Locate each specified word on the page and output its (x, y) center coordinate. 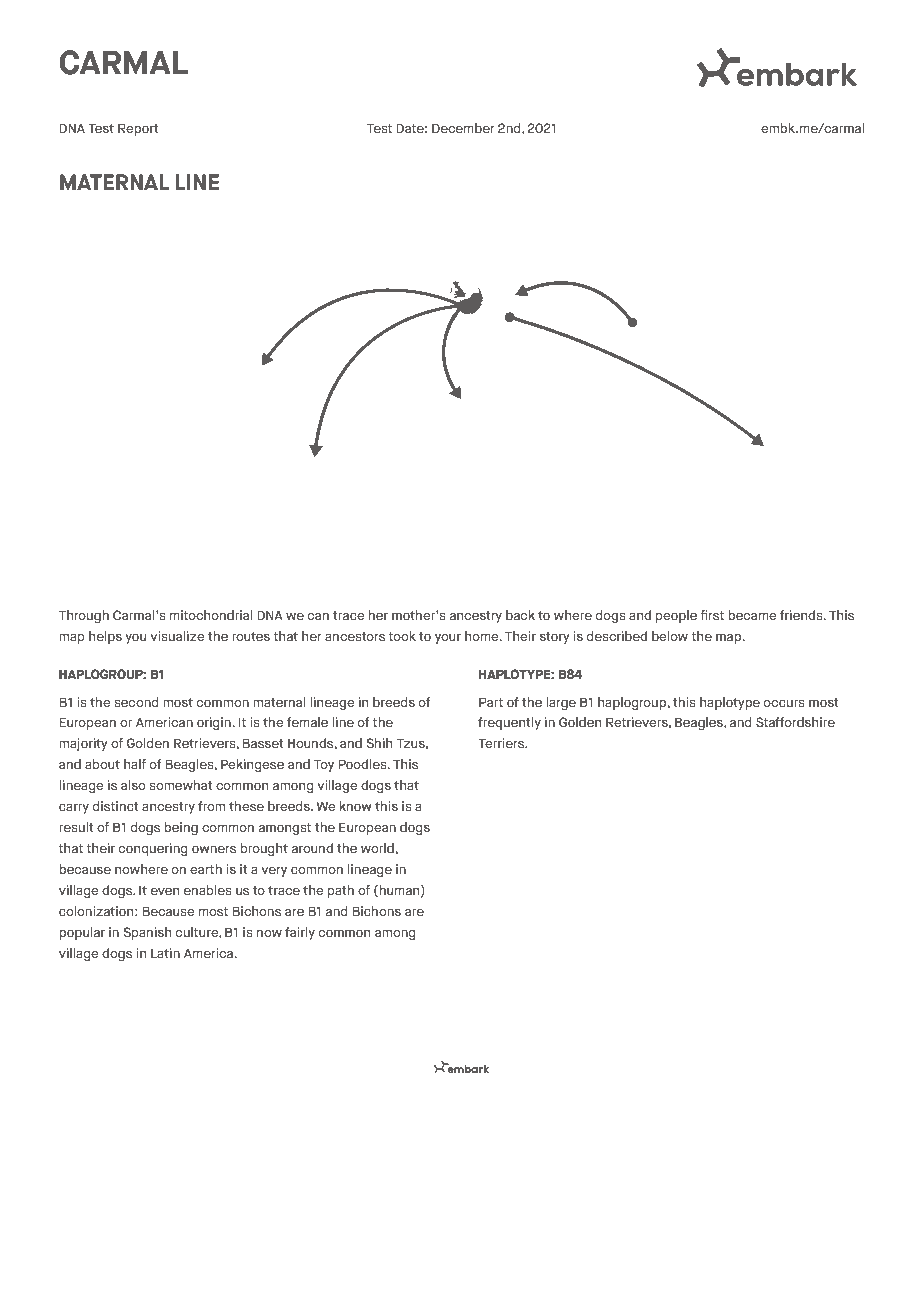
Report (138, 129)
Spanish (147, 933)
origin (215, 723)
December (463, 128)
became (752, 615)
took (402, 636)
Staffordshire (795, 722)
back (520, 615)
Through (84, 616)
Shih (379, 743)
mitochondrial (211, 615)
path (341, 891)
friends (802, 615)
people (676, 616)
